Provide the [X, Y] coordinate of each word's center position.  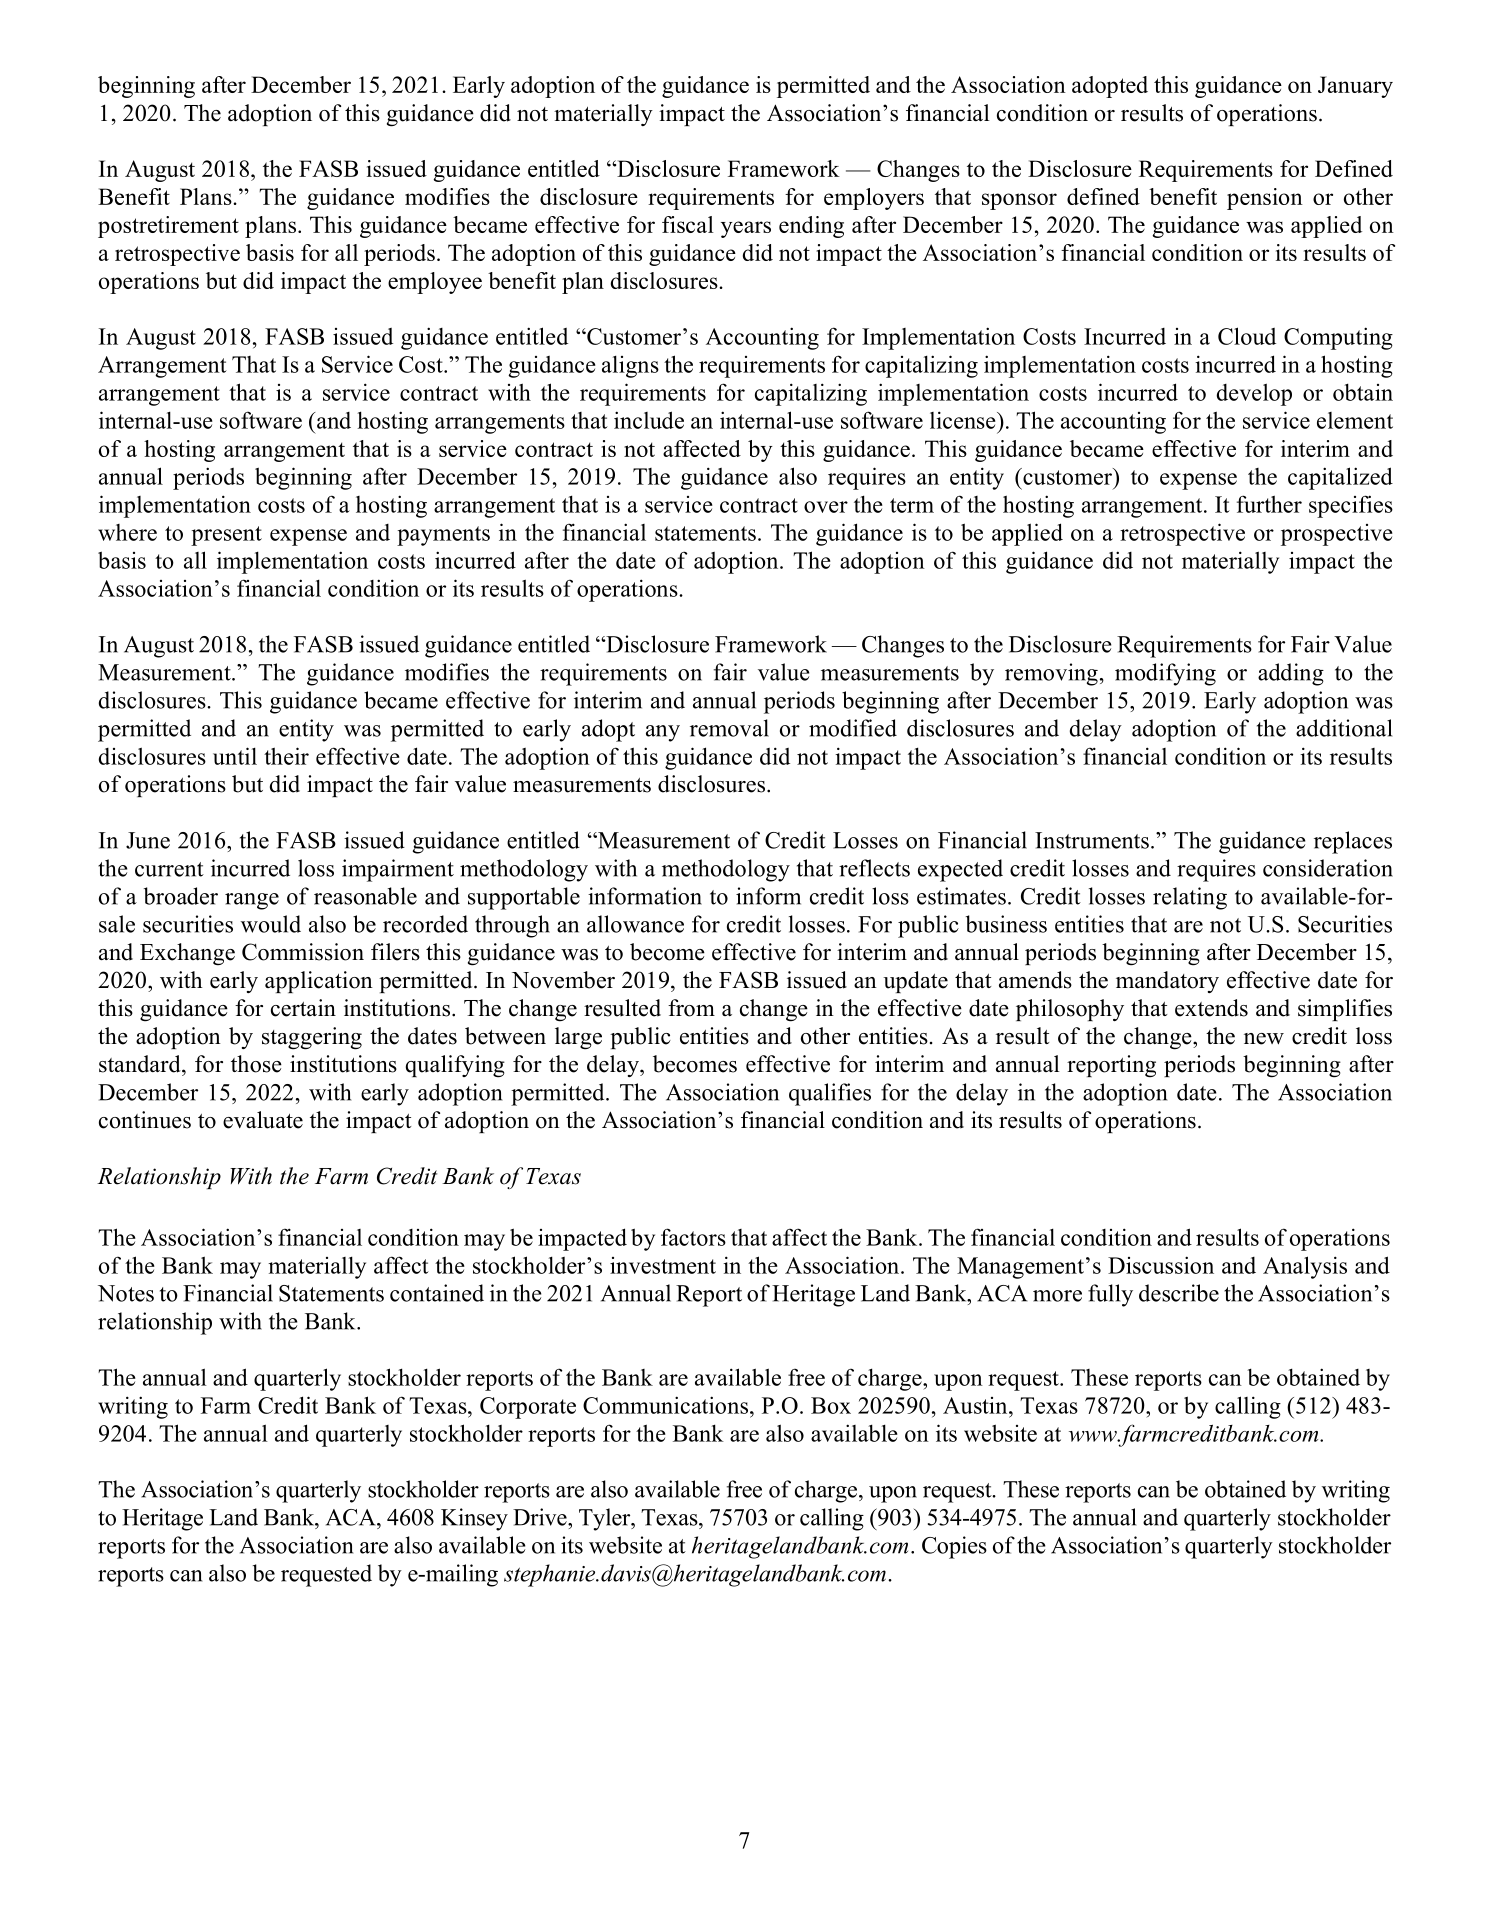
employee [435, 283]
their [286, 756]
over [826, 507]
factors [693, 1237]
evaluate [263, 1120]
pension [1265, 199]
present [226, 536]
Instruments [1092, 840]
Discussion [1161, 1265]
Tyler [606, 1519]
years [746, 229]
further [1269, 504]
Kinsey [474, 1519]
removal [729, 728]
